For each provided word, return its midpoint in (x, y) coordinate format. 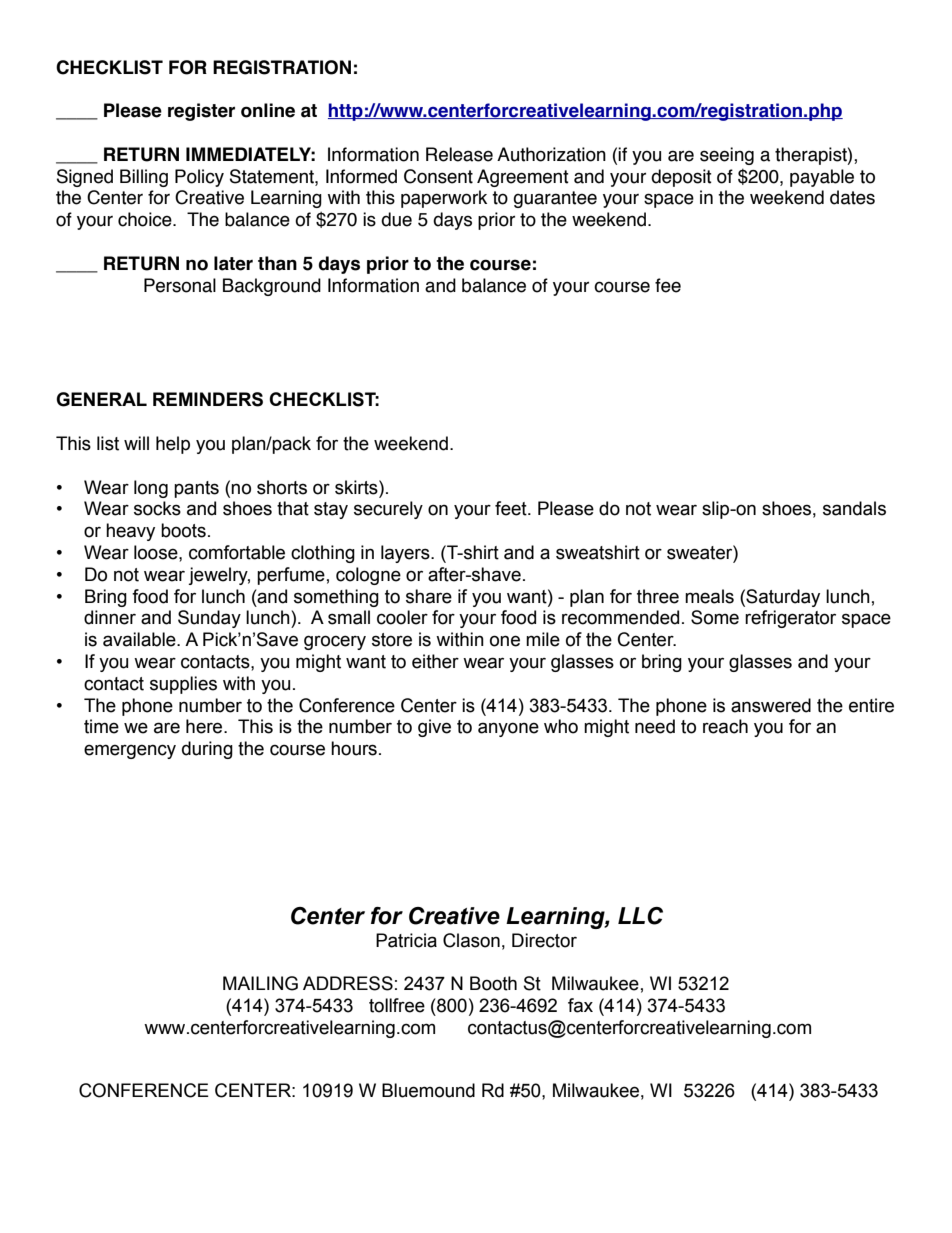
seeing (727, 156)
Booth (493, 983)
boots (183, 530)
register (201, 112)
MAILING (260, 983)
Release (459, 154)
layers (406, 554)
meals (709, 596)
